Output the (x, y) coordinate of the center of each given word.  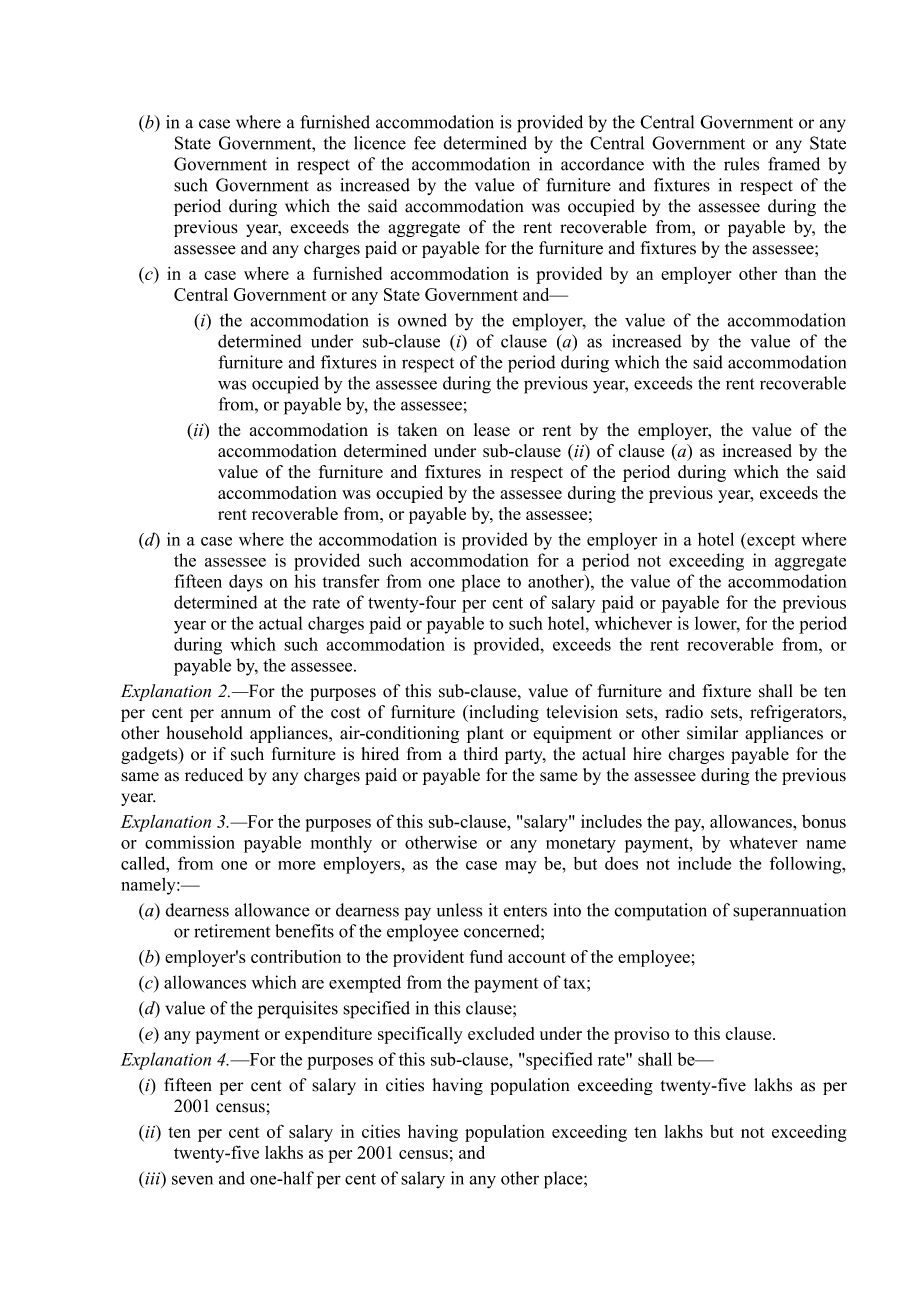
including (503, 713)
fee (425, 143)
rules (741, 164)
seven (192, 1180)
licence (380, 143)
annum (246, 714)
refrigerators (797, 713)
